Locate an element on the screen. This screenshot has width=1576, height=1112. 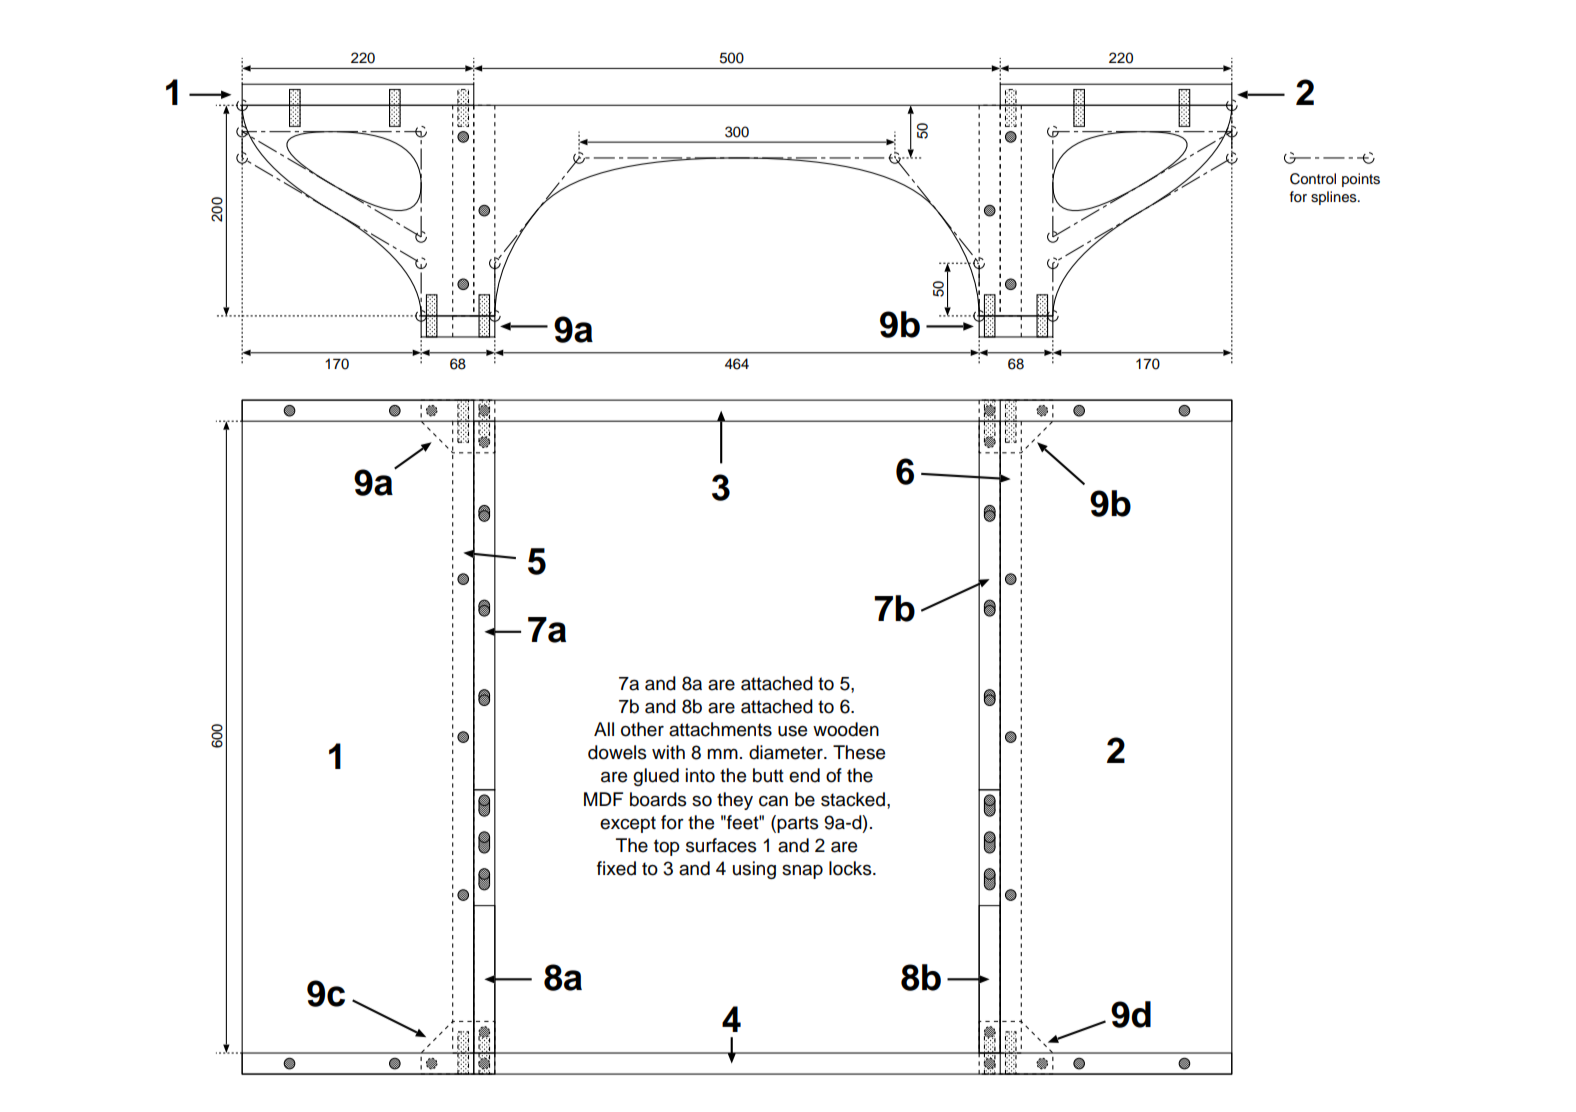
top is located at coordinates (667, 847).
